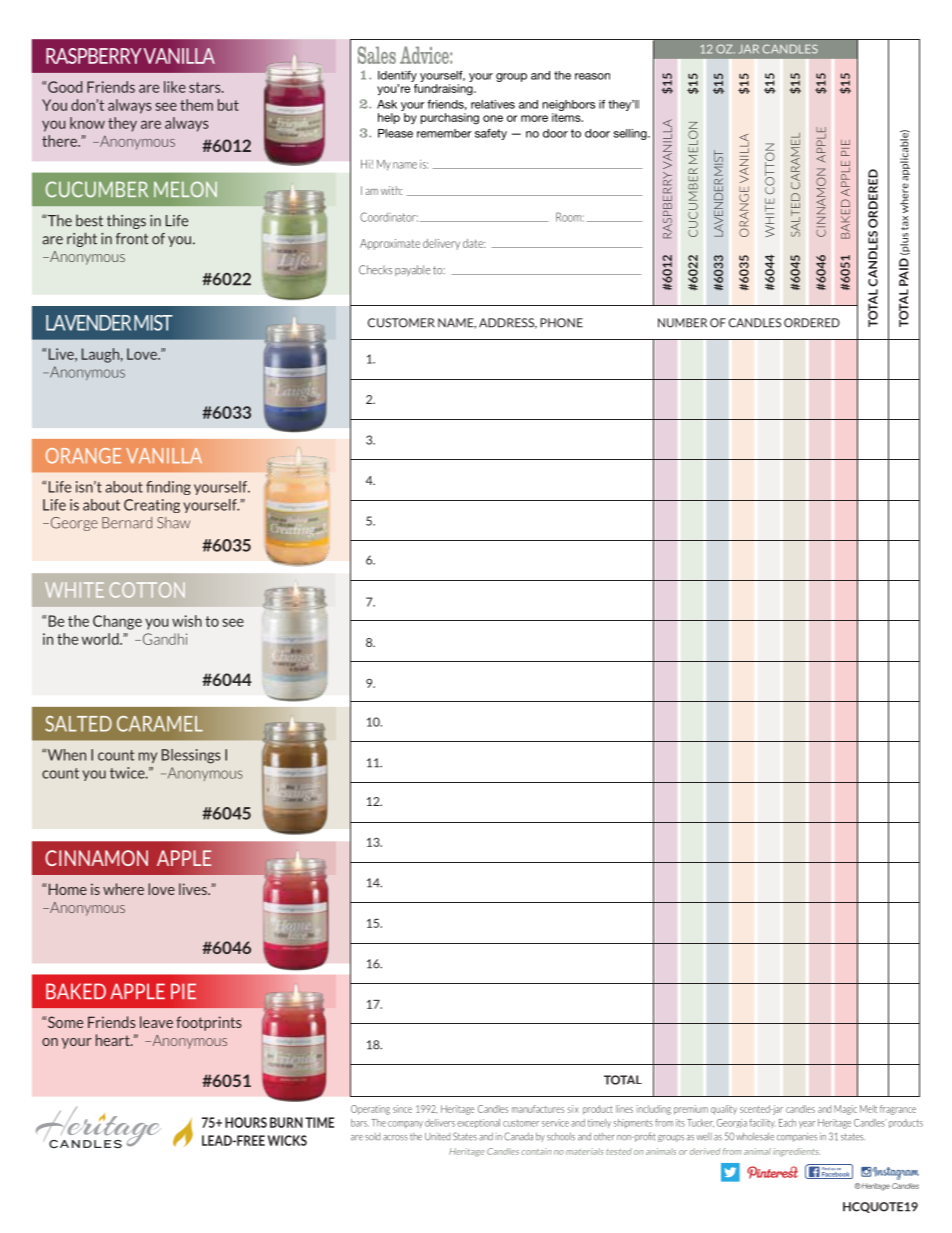 Image resolution: width=952 pixels, height=1233 pixels. What do you see at coordinates (631, 134) in the screenshot?
I see `selling` at bounding box center [631, 134].
